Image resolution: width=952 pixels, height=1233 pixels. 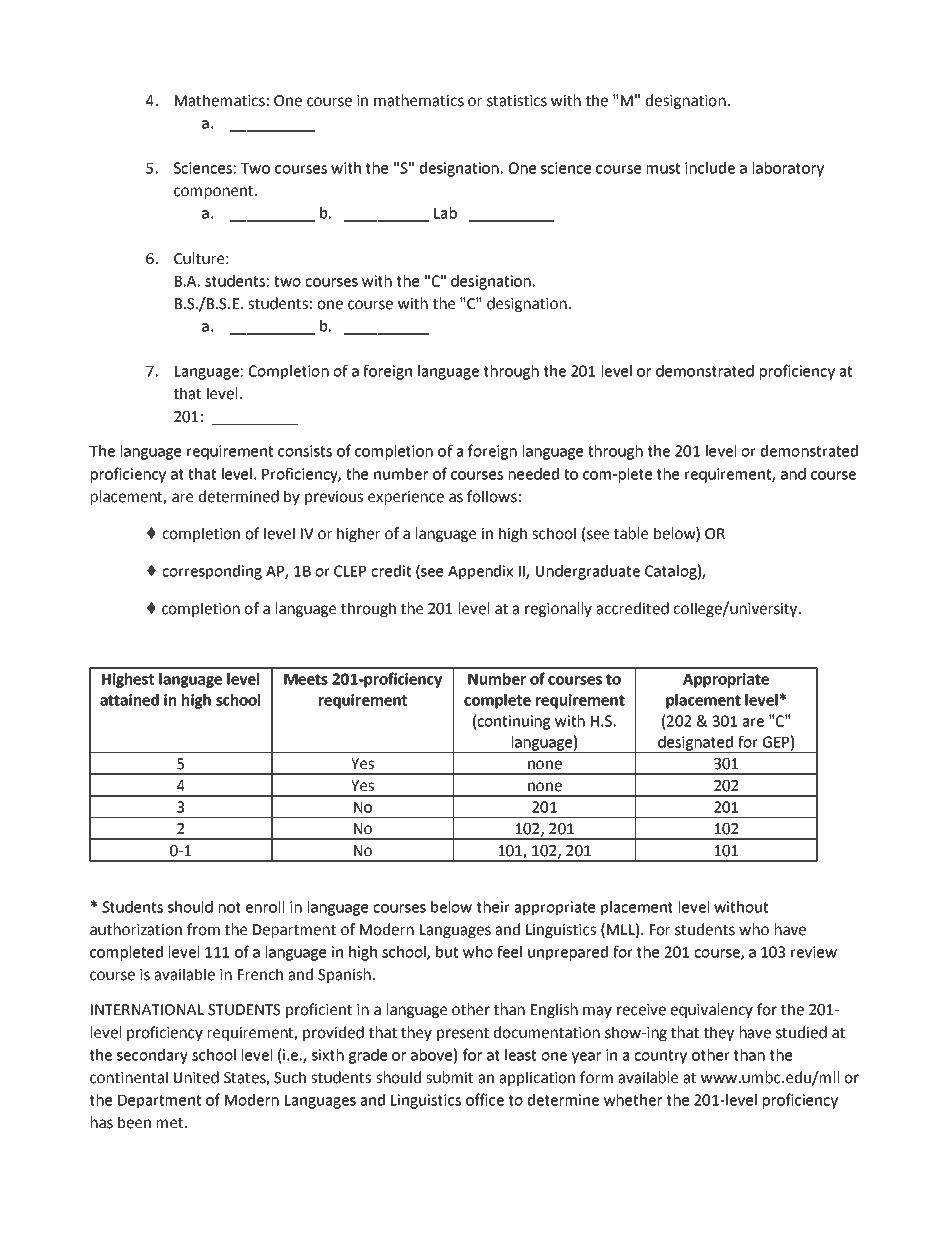 I want to click on table, so click(x=631, y=533).
